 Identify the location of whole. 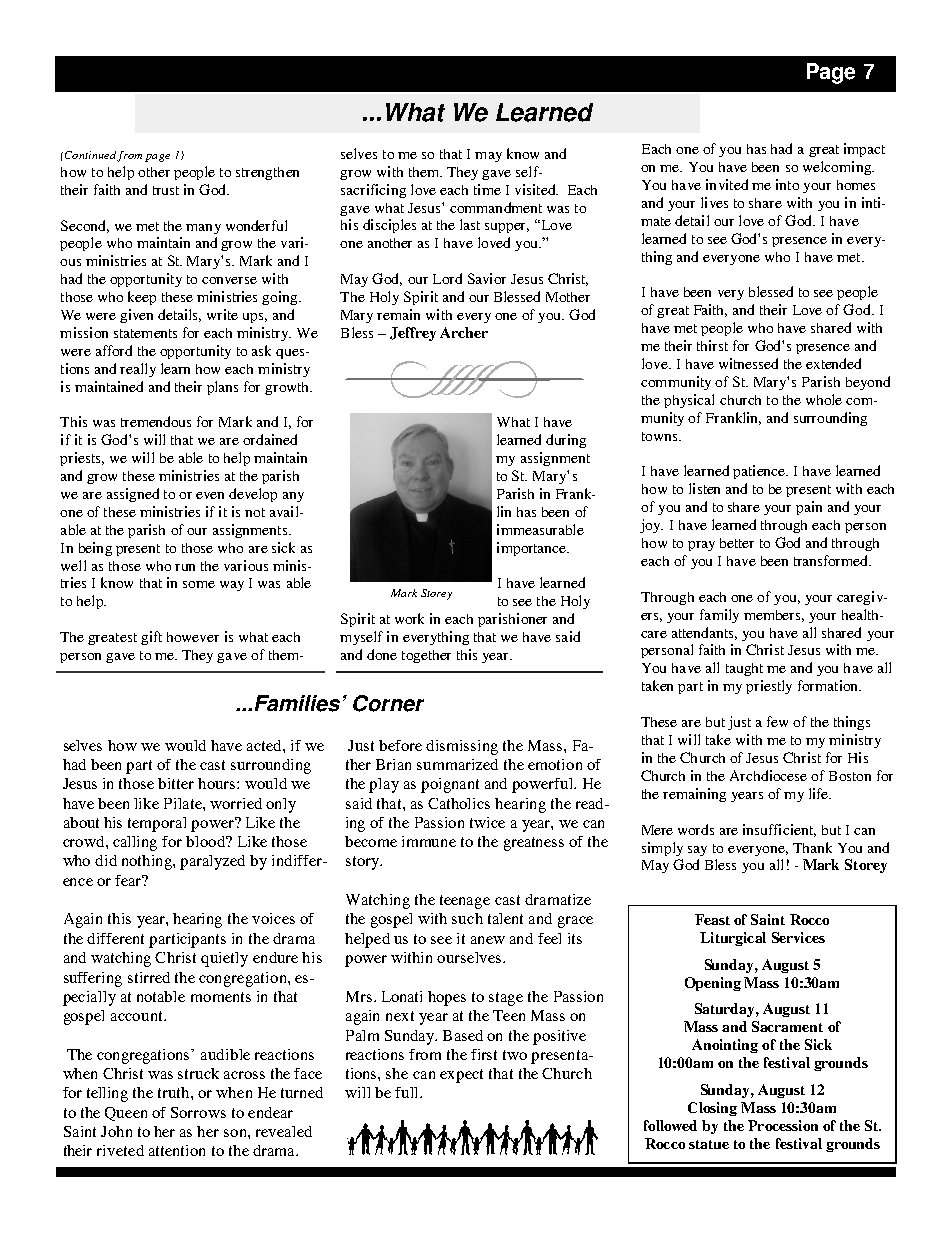
(824, 399).
